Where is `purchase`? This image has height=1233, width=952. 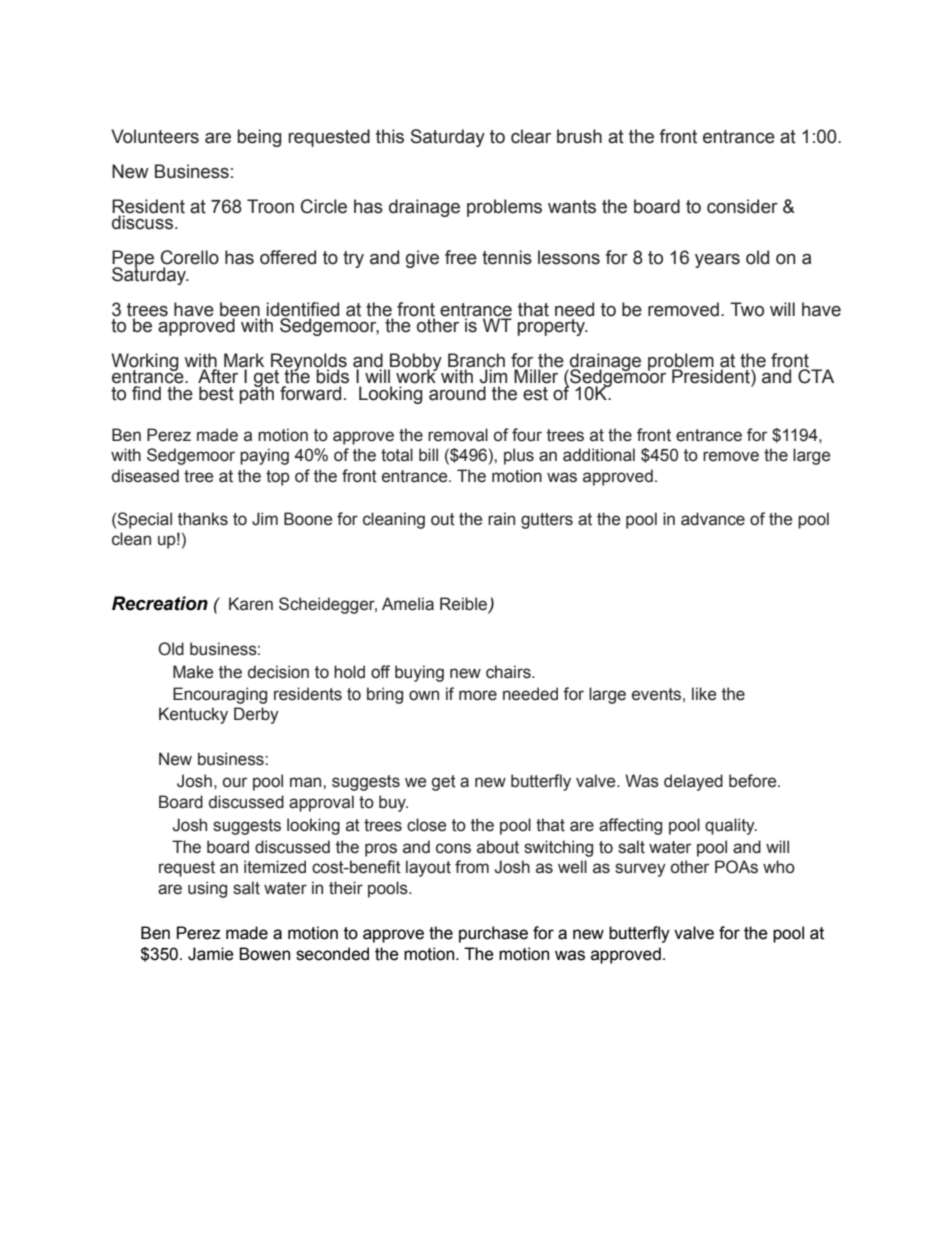 purchase is located at coordinates (493, 934).
